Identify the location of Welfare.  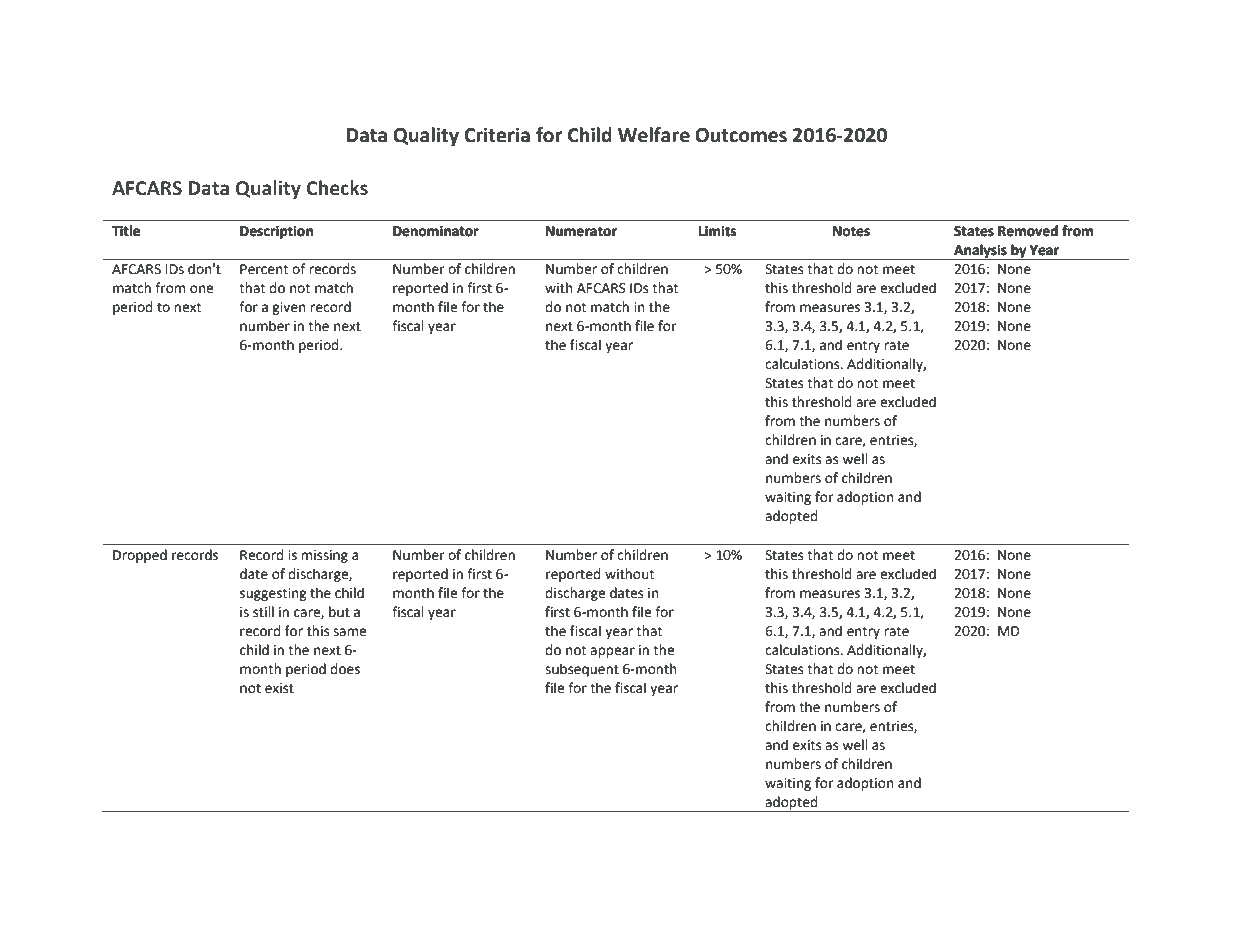
(654, 135).
